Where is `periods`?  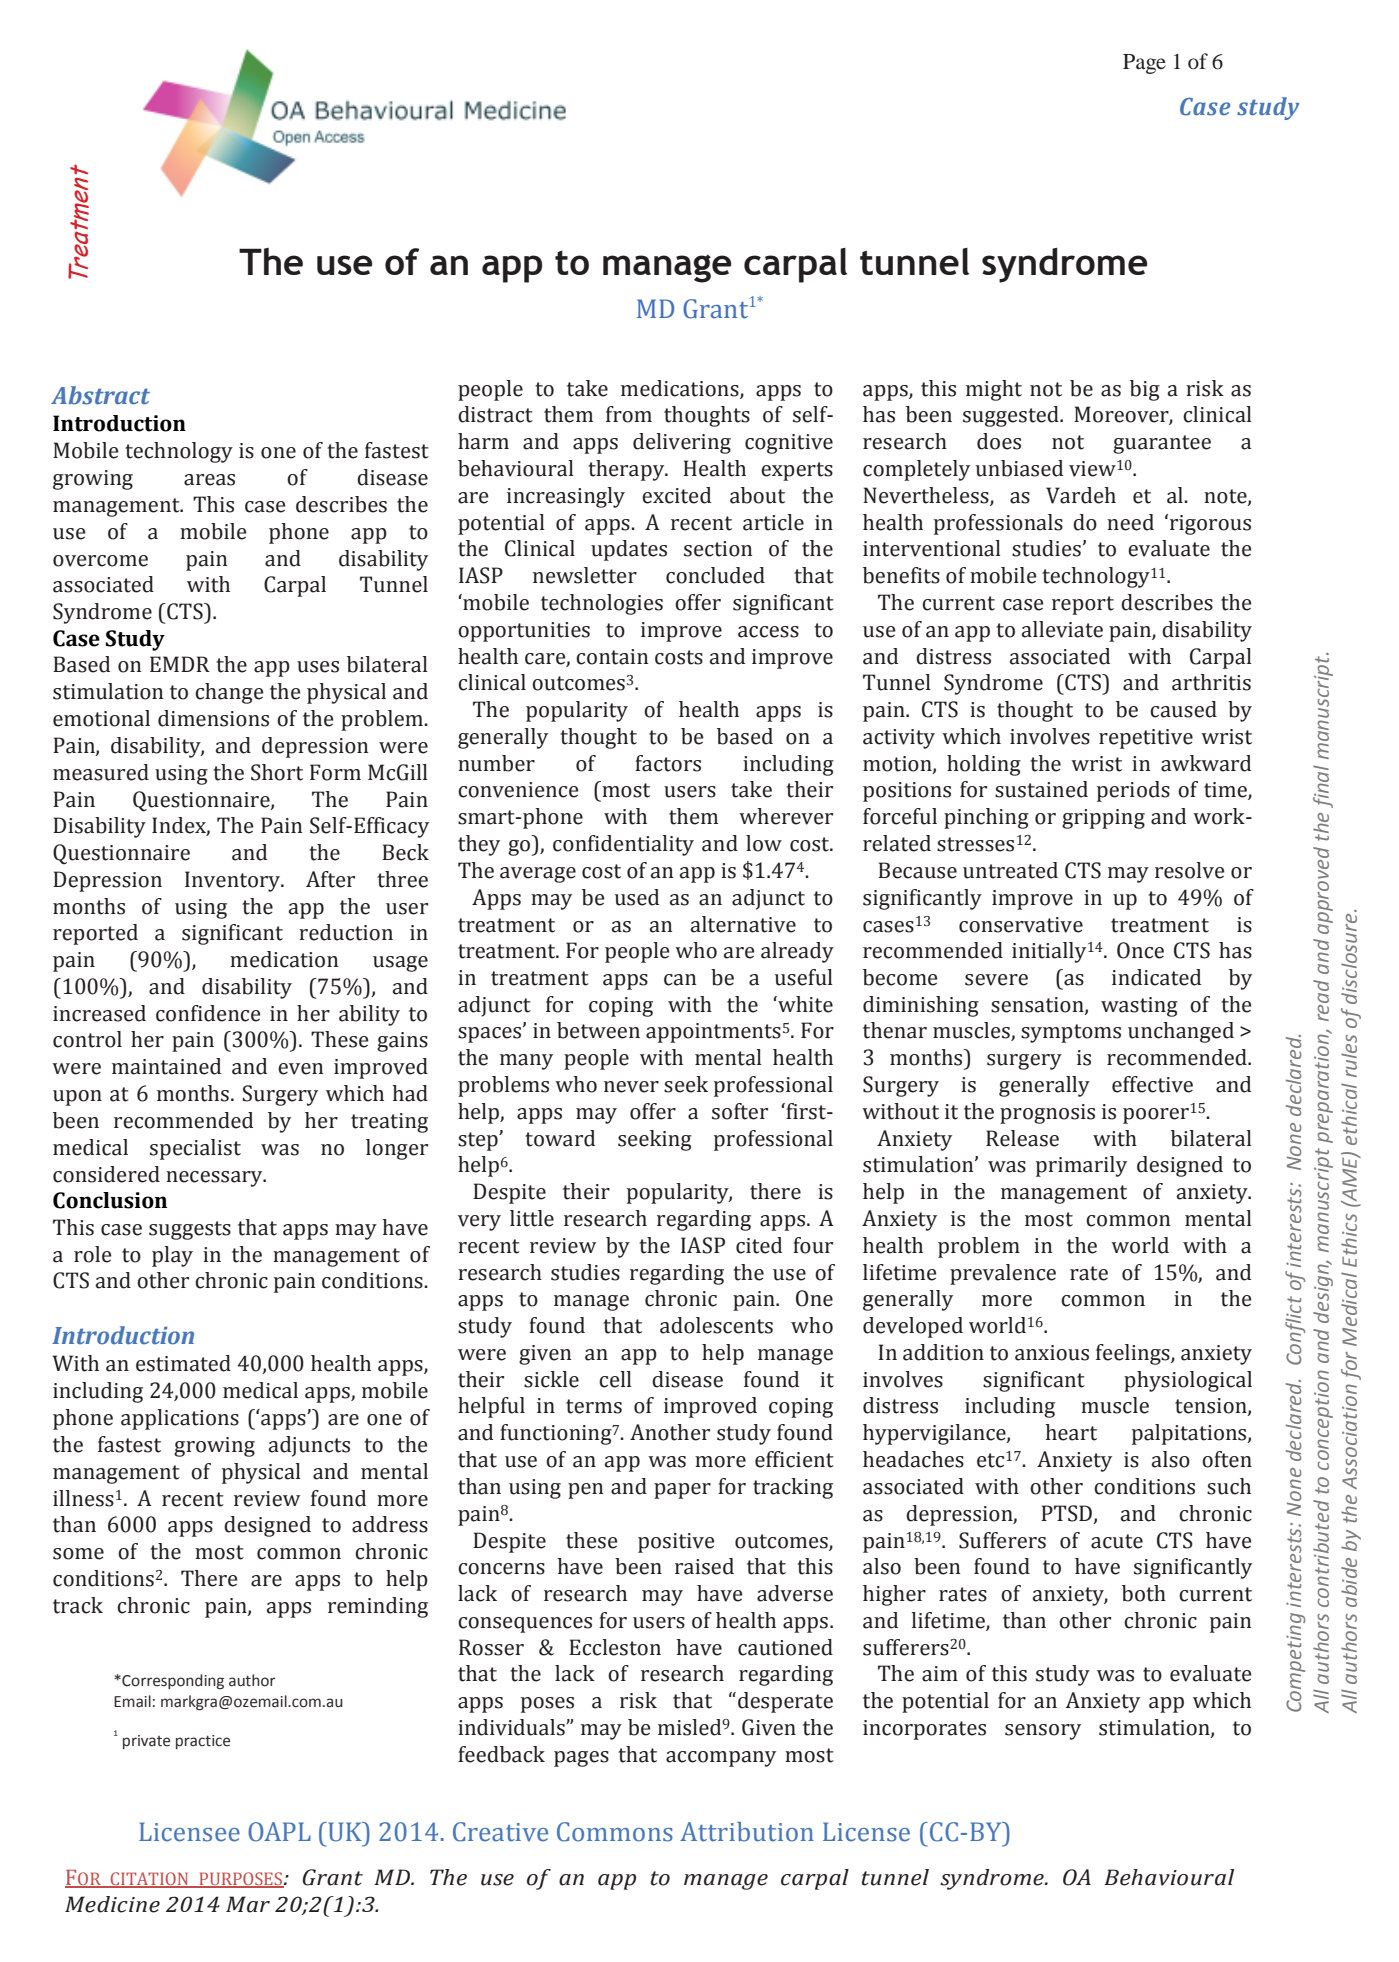 periods is located at coordinates (1133, 791).
